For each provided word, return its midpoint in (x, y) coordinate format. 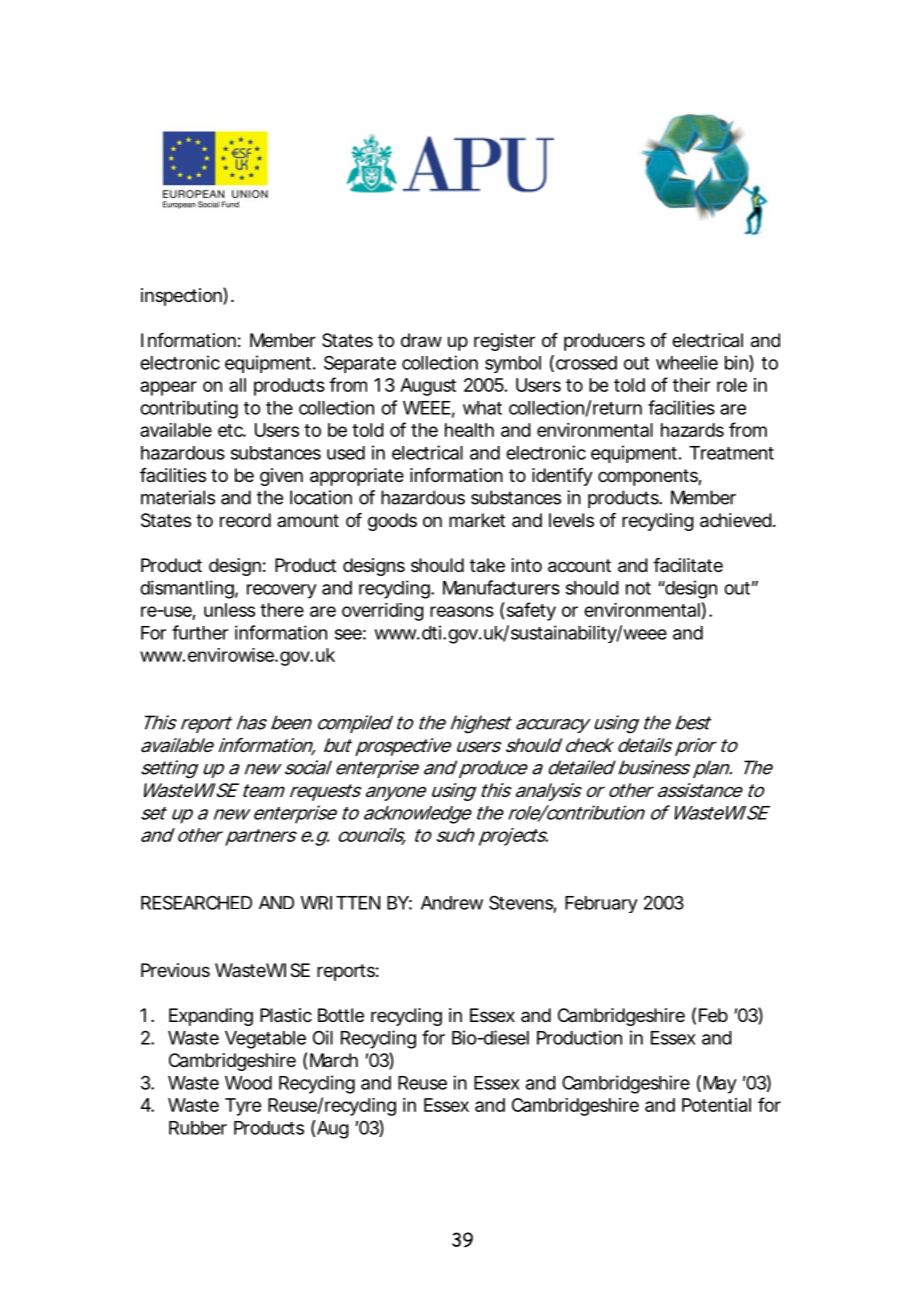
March (334, 1060)
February (601, 904)
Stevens (522, 903)
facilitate (688, 565)
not (638, 588)
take (487, 565)
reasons (462, 611)
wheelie (687, 362)
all (237, 385)
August (428, 387)
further (200, 632)
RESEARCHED (196, 902)
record (245, 520)
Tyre (243, 1107)
